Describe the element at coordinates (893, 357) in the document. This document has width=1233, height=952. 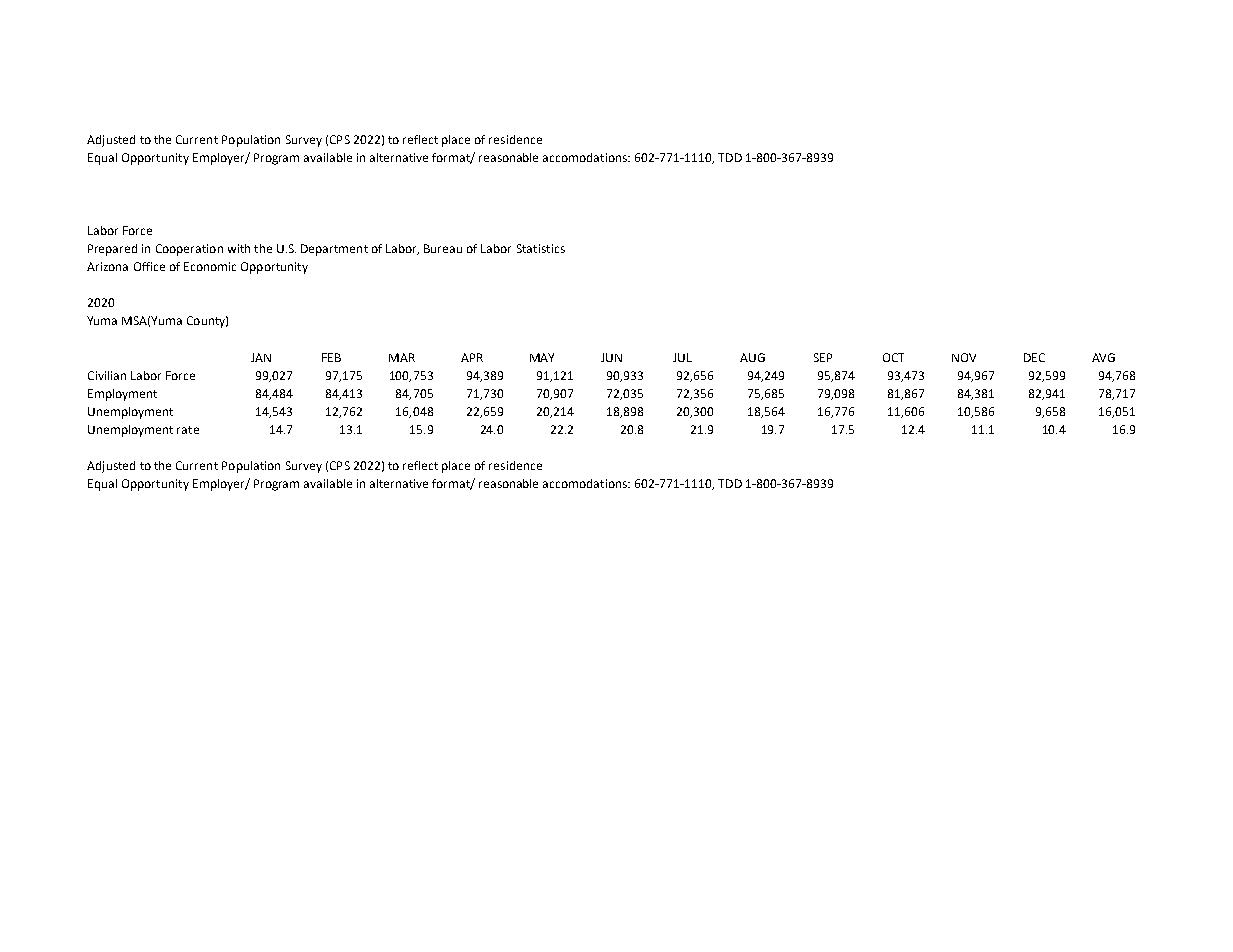
I see `OCT` at that location.
